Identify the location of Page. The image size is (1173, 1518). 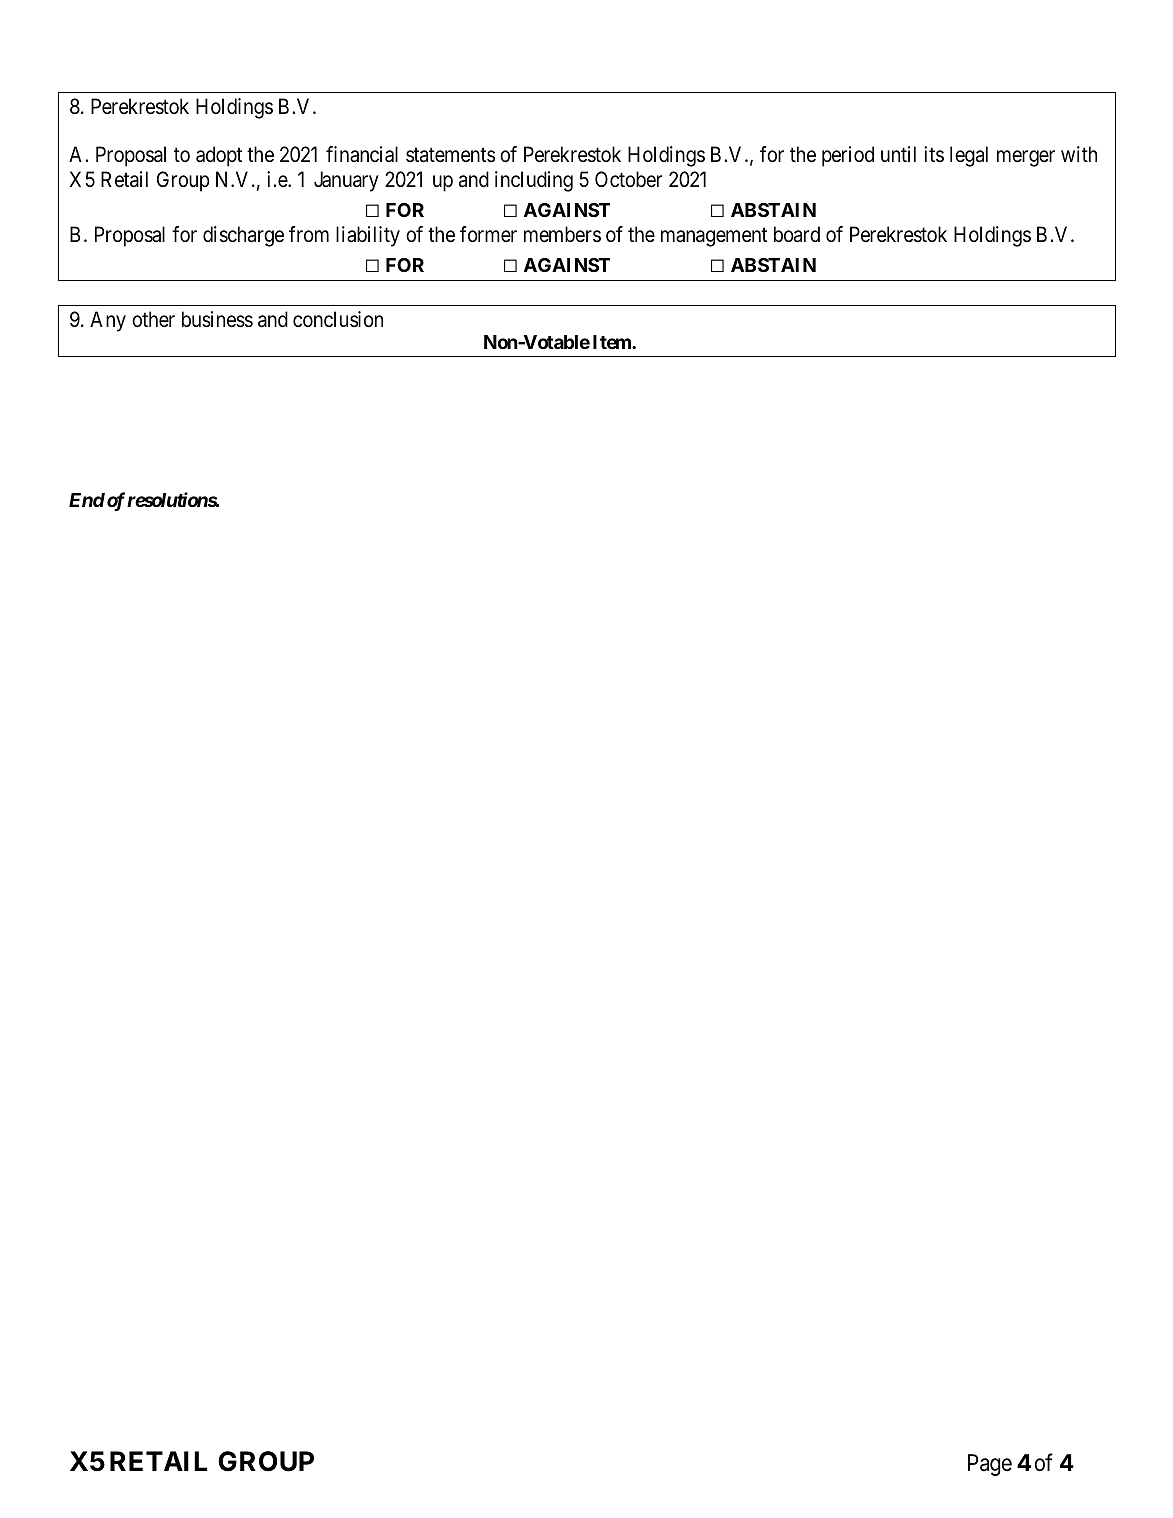
(990, 1465).
